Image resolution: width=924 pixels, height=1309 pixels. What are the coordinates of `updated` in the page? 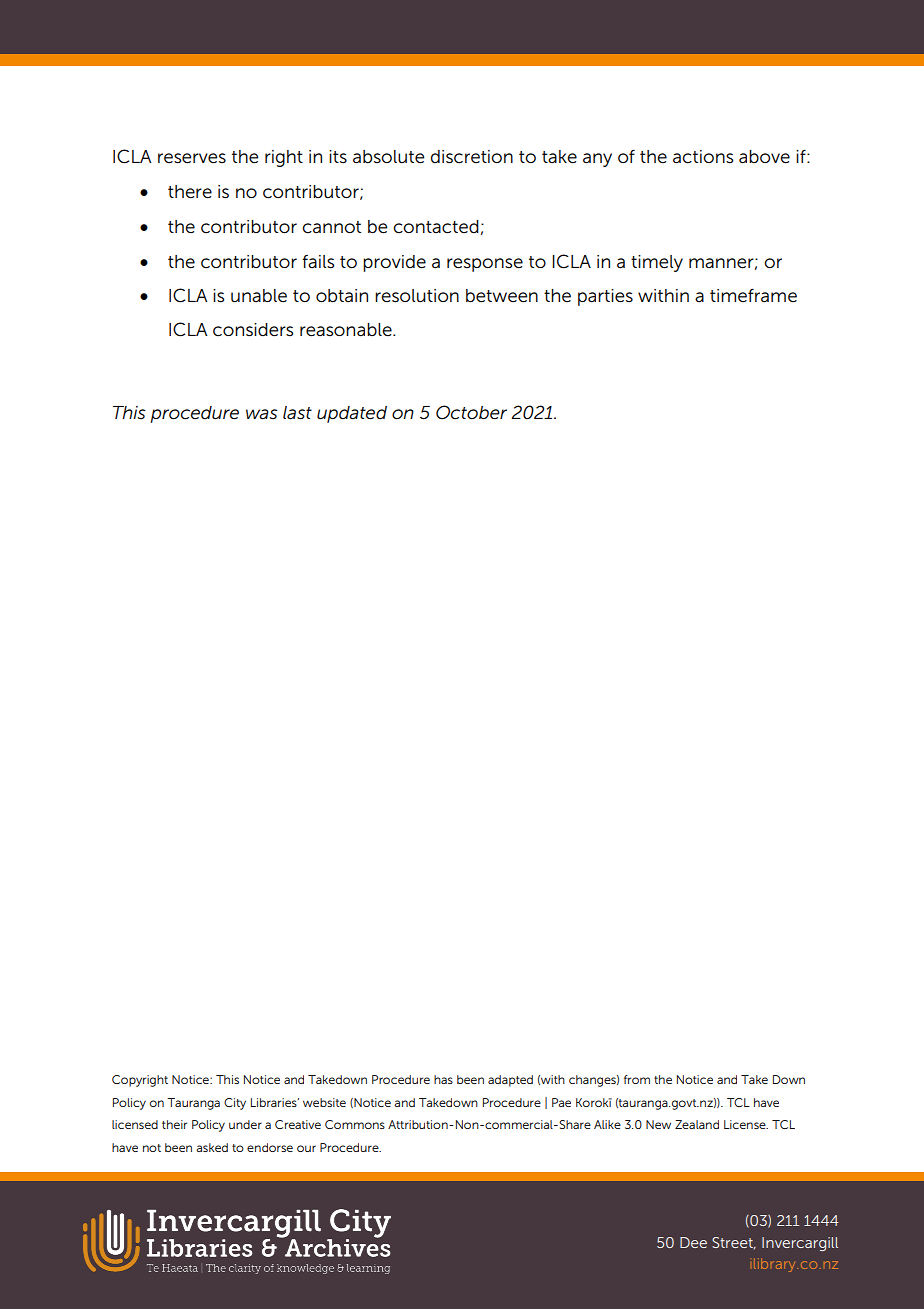 It's located at (352, 414).
